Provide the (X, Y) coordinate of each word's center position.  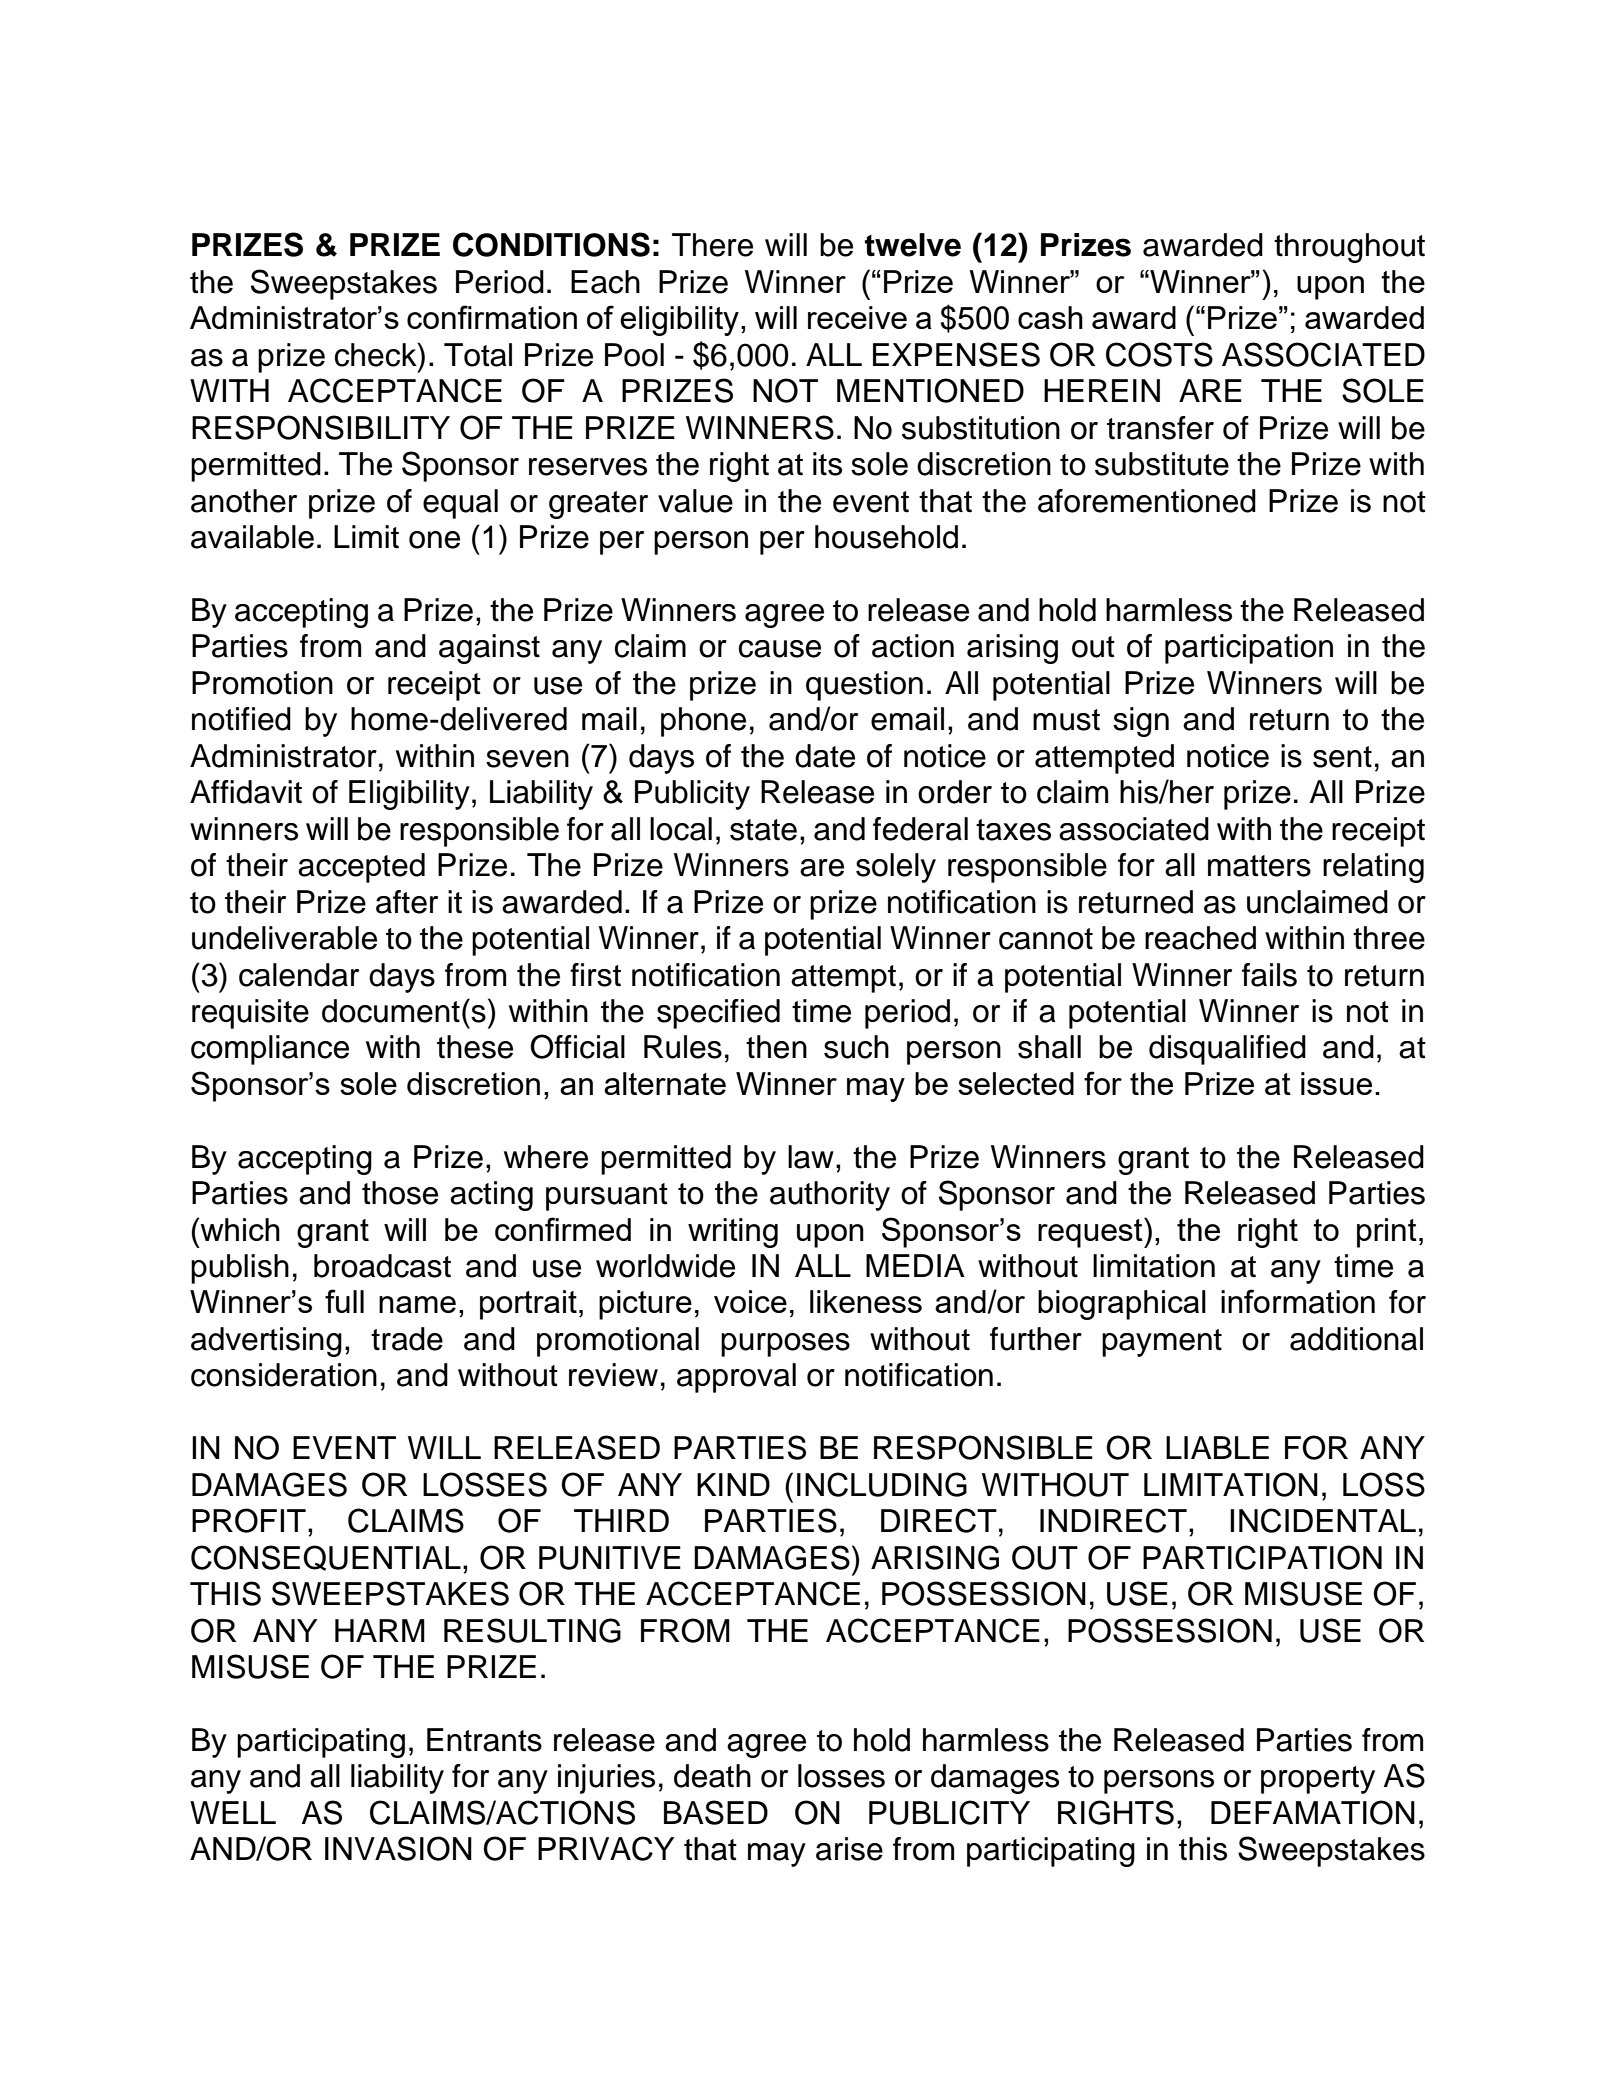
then (776, 1047)
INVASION (398, 1848)
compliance (270, 1050)
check (377, 354)
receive (857, 317)
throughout (1349, 248)
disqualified (1227, 1050)
